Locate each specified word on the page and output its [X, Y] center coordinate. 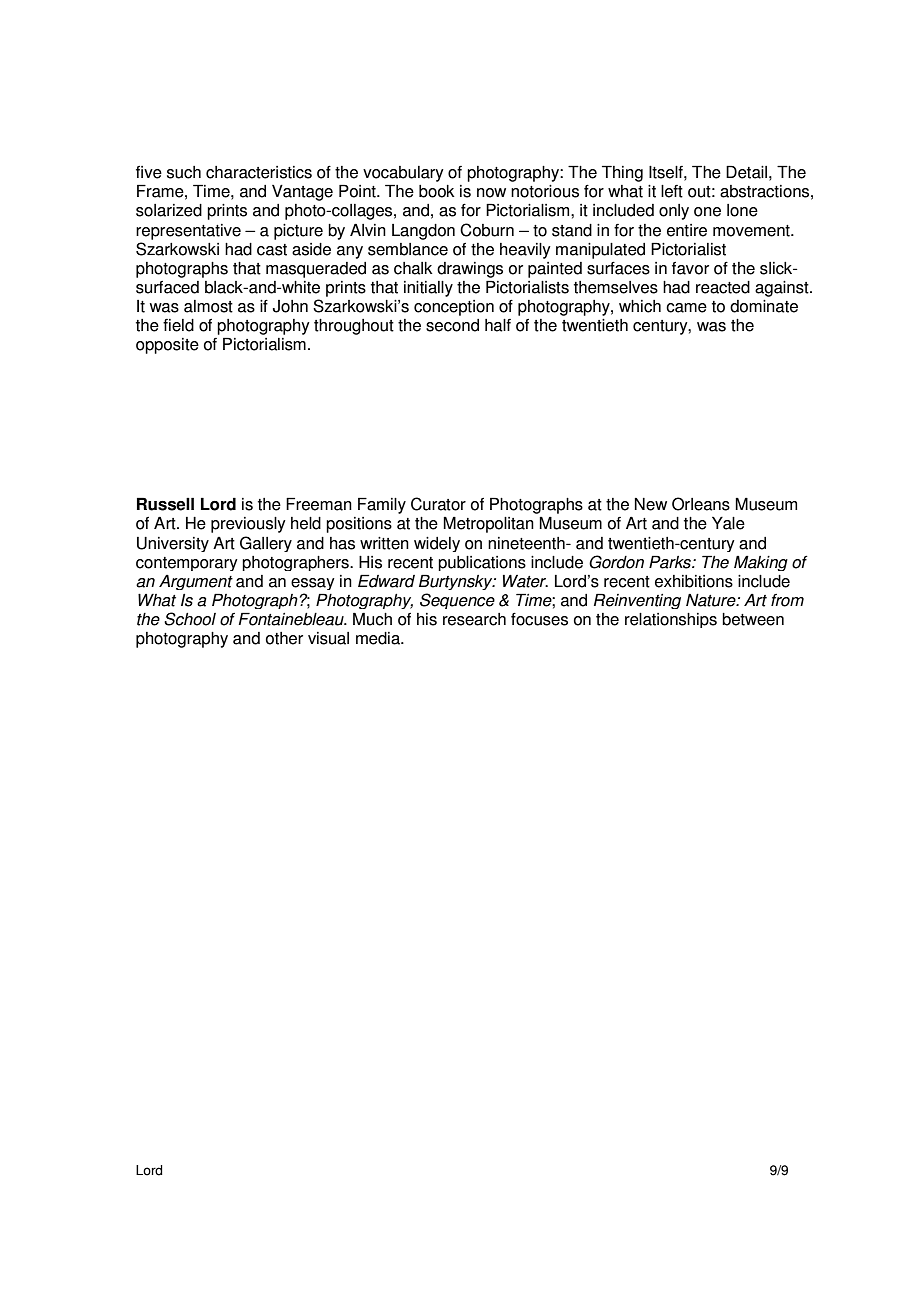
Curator [438, 504]
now [491, 193]
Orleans [701, 504]
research [474, 619]
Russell [165, 504]
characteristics [259, 172]
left [672, 191]
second [452, 325]
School [190, 619]
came [686, 308]
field [178, 325]
